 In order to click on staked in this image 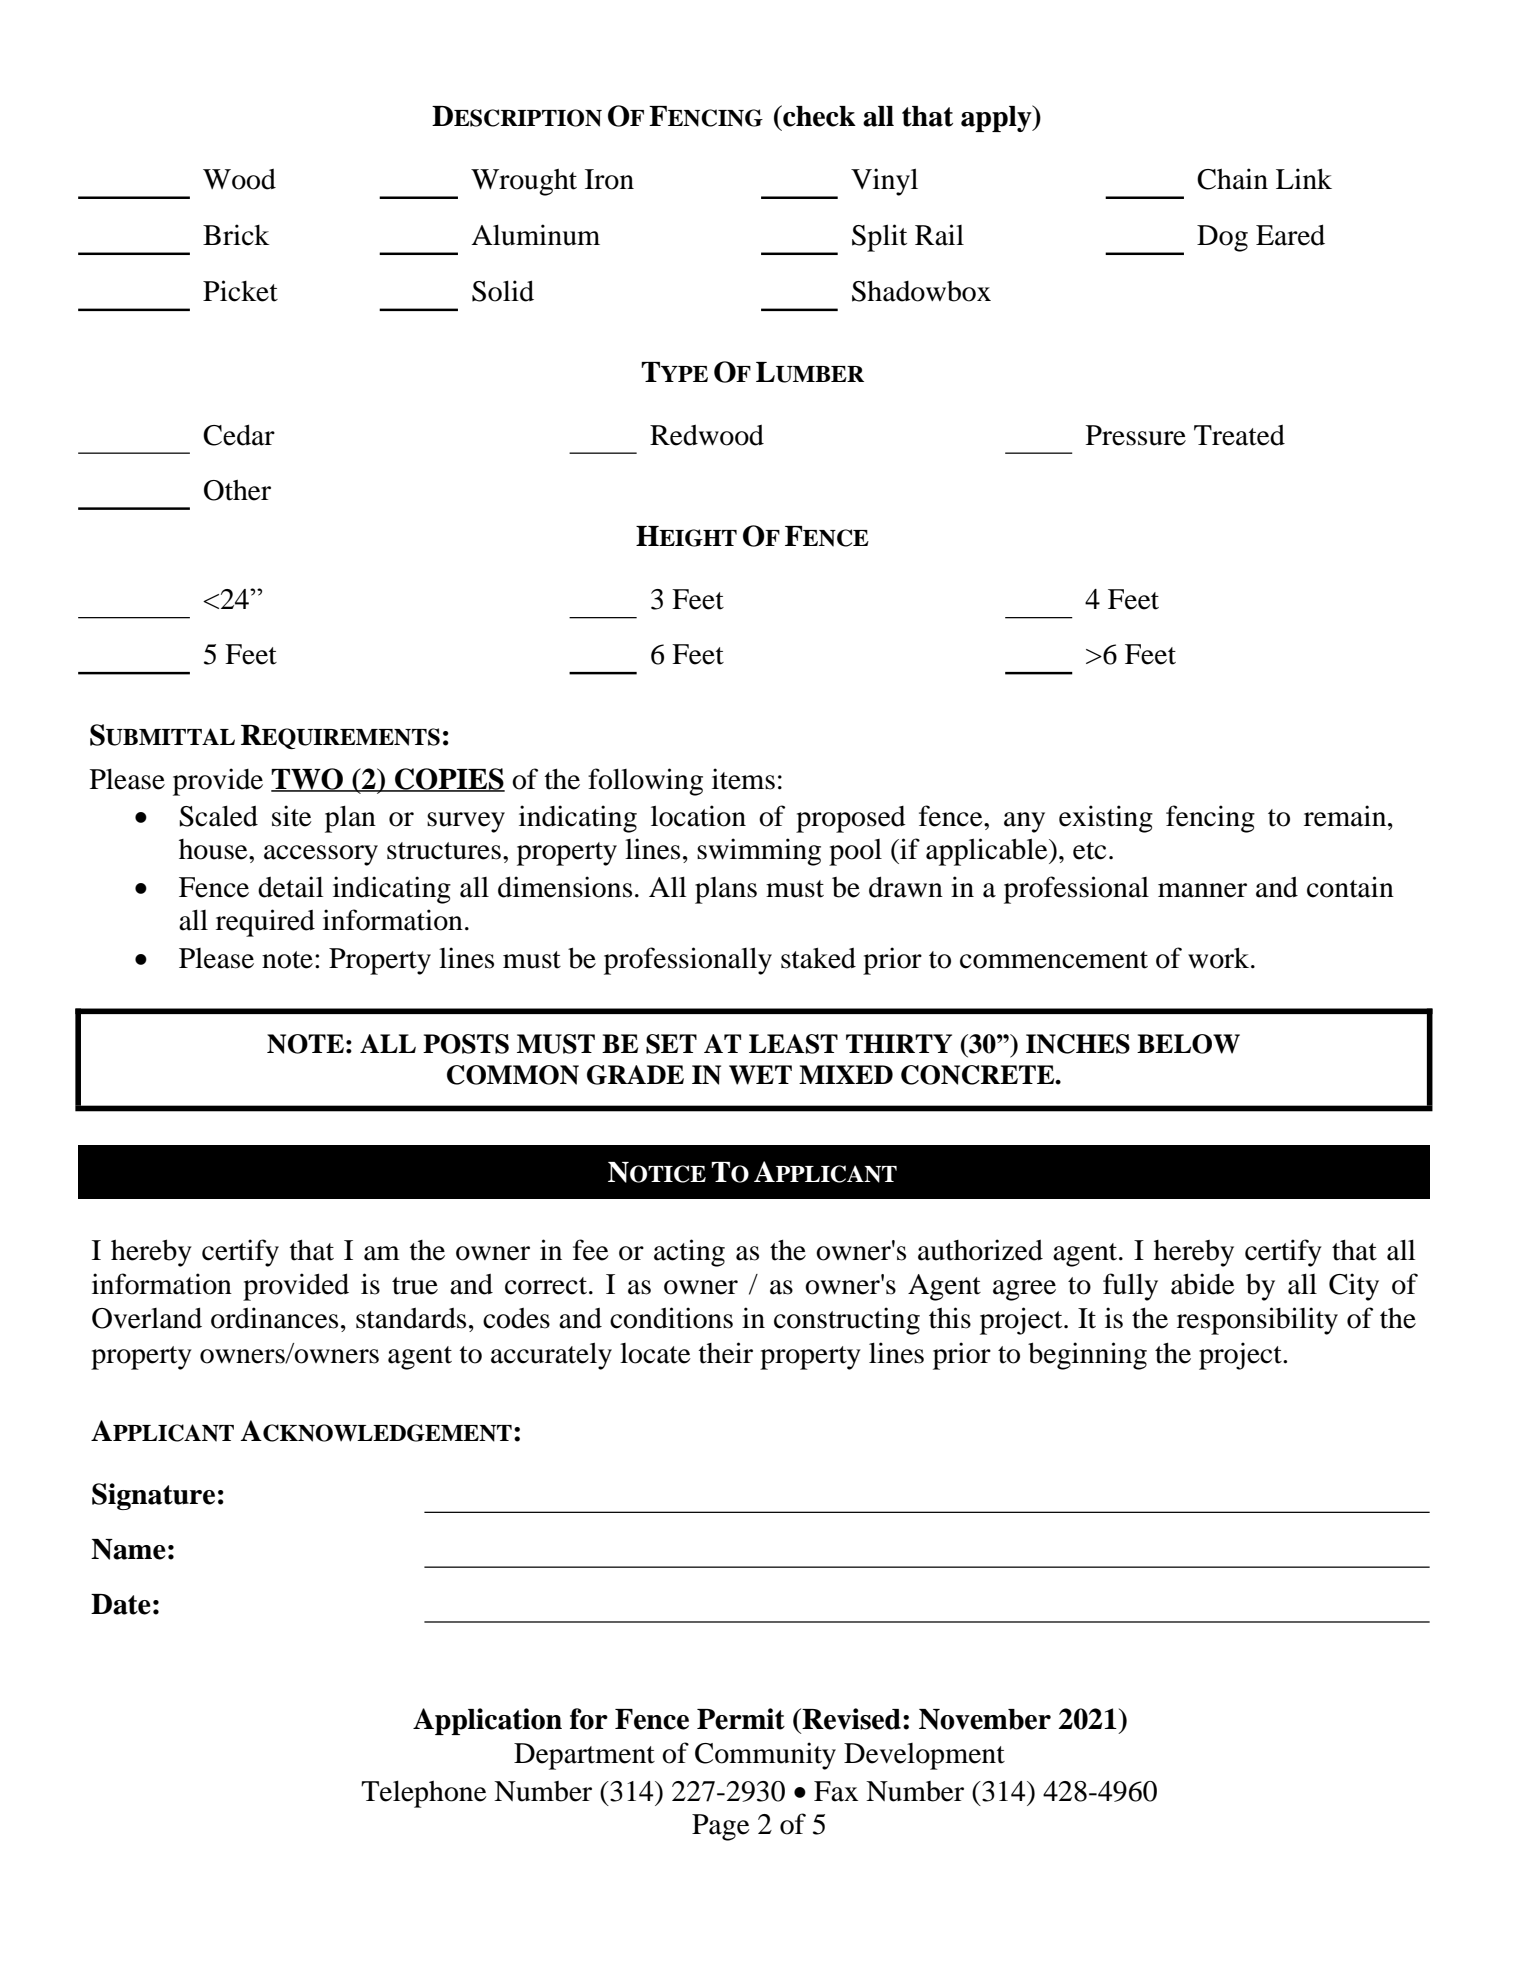, I will do `click(818, 958)`.
